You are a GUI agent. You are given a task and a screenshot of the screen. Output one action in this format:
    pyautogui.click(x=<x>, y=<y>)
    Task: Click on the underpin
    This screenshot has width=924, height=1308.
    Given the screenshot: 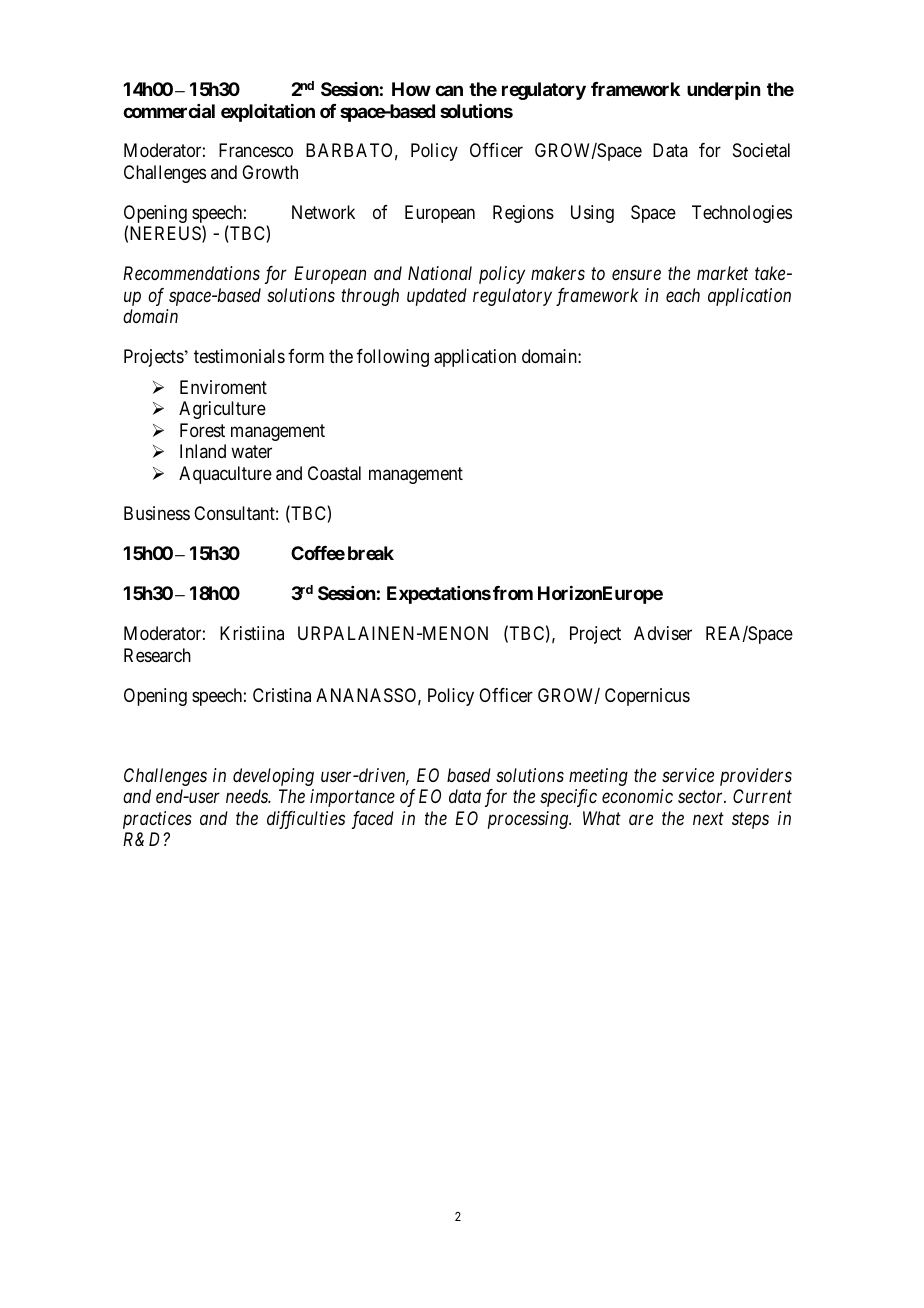 What is the action you would take?
    pyautogui.click(x=723, y=91)
